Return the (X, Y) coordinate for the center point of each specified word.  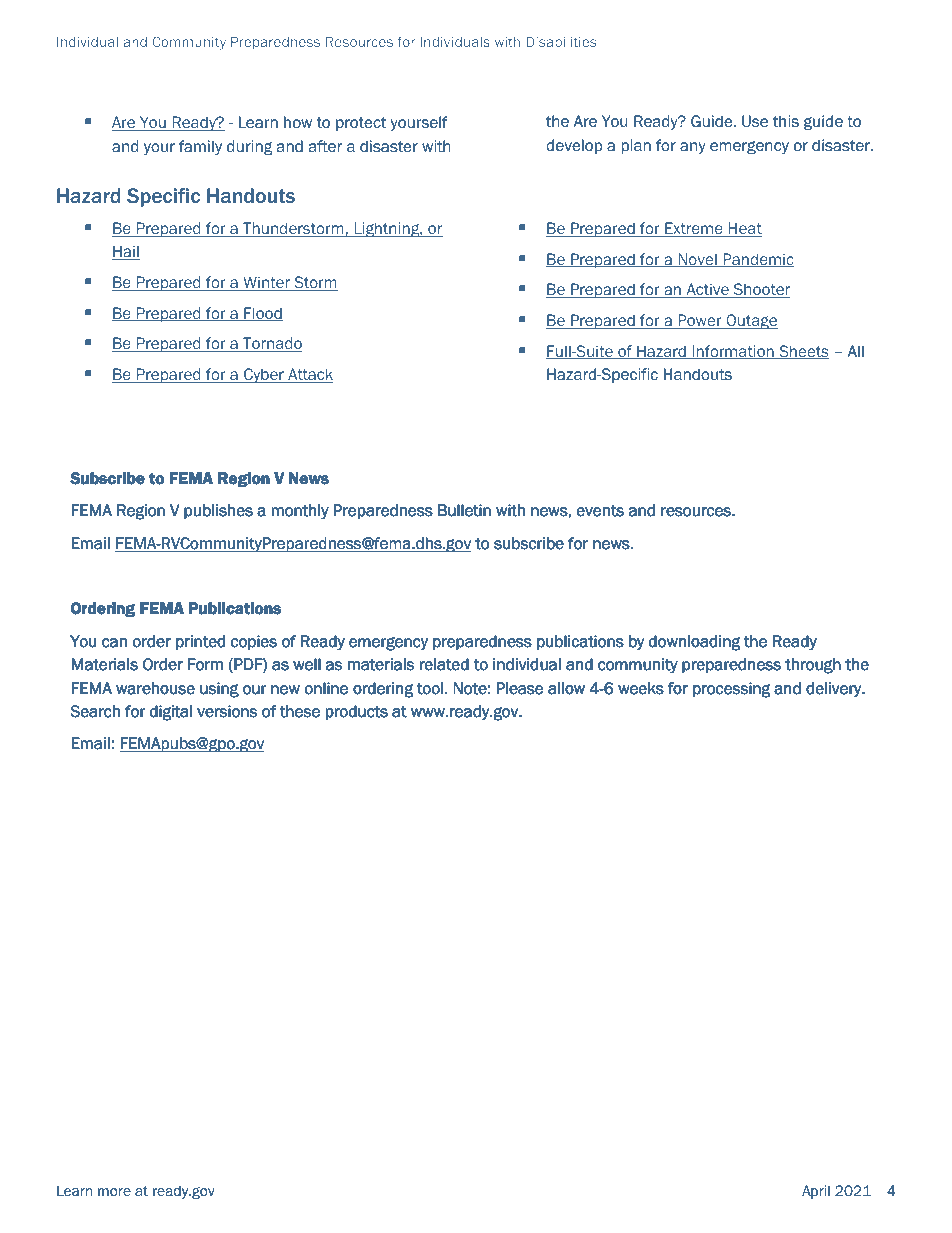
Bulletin (464, 510)
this (786, 121)
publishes (219, 511)
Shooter (760, 290)
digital (171, 712)
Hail (126, 252)
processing (731, 689)
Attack (309, 375)
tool (430, 688)
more (114, 1192)
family (200, 147)
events (600, 510)
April (816, 1192)
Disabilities (561, 42)
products (357, 712)
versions (227, 711)
